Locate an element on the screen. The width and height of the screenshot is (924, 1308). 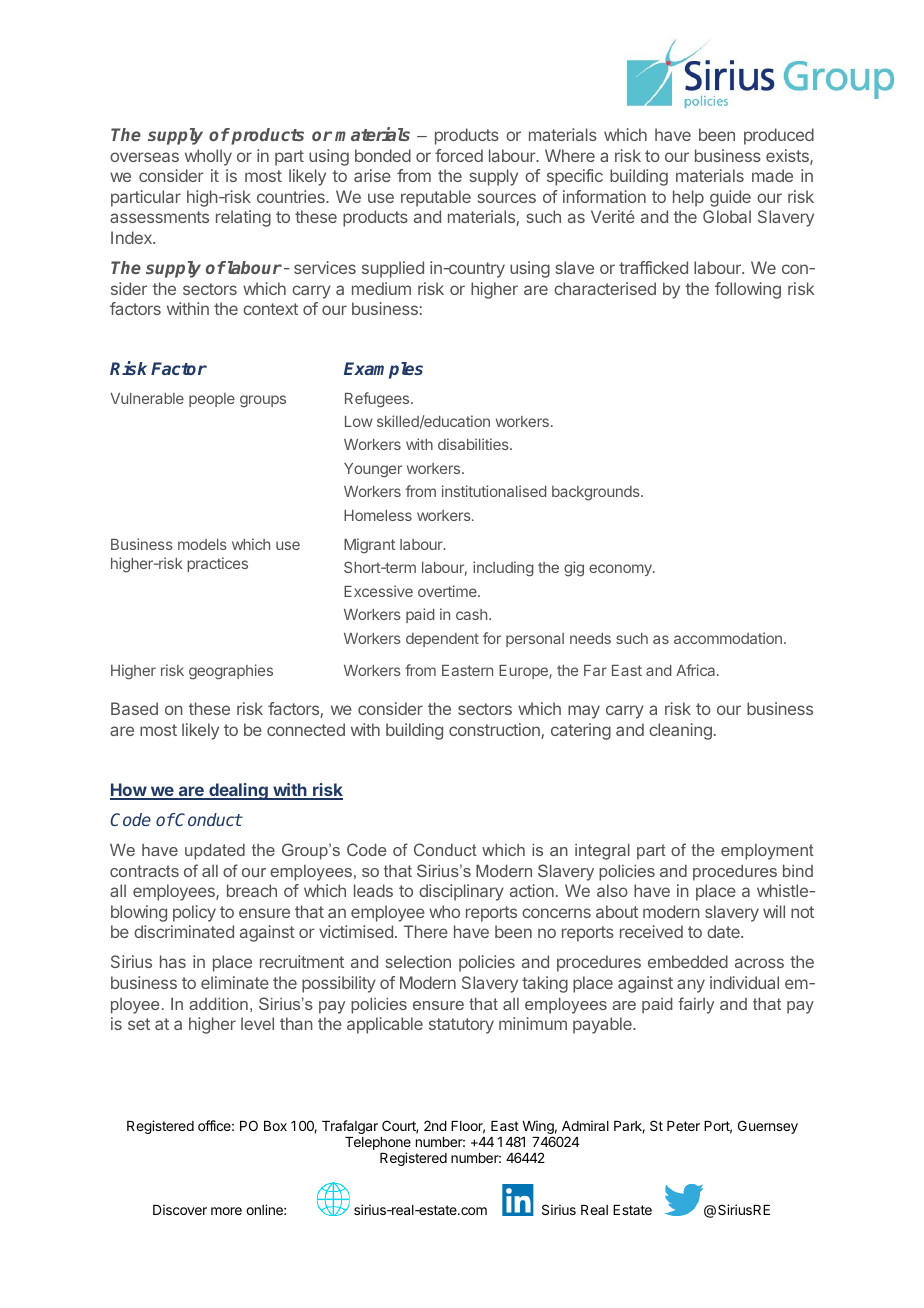
Peter is located at coordinates (683, 1126).
